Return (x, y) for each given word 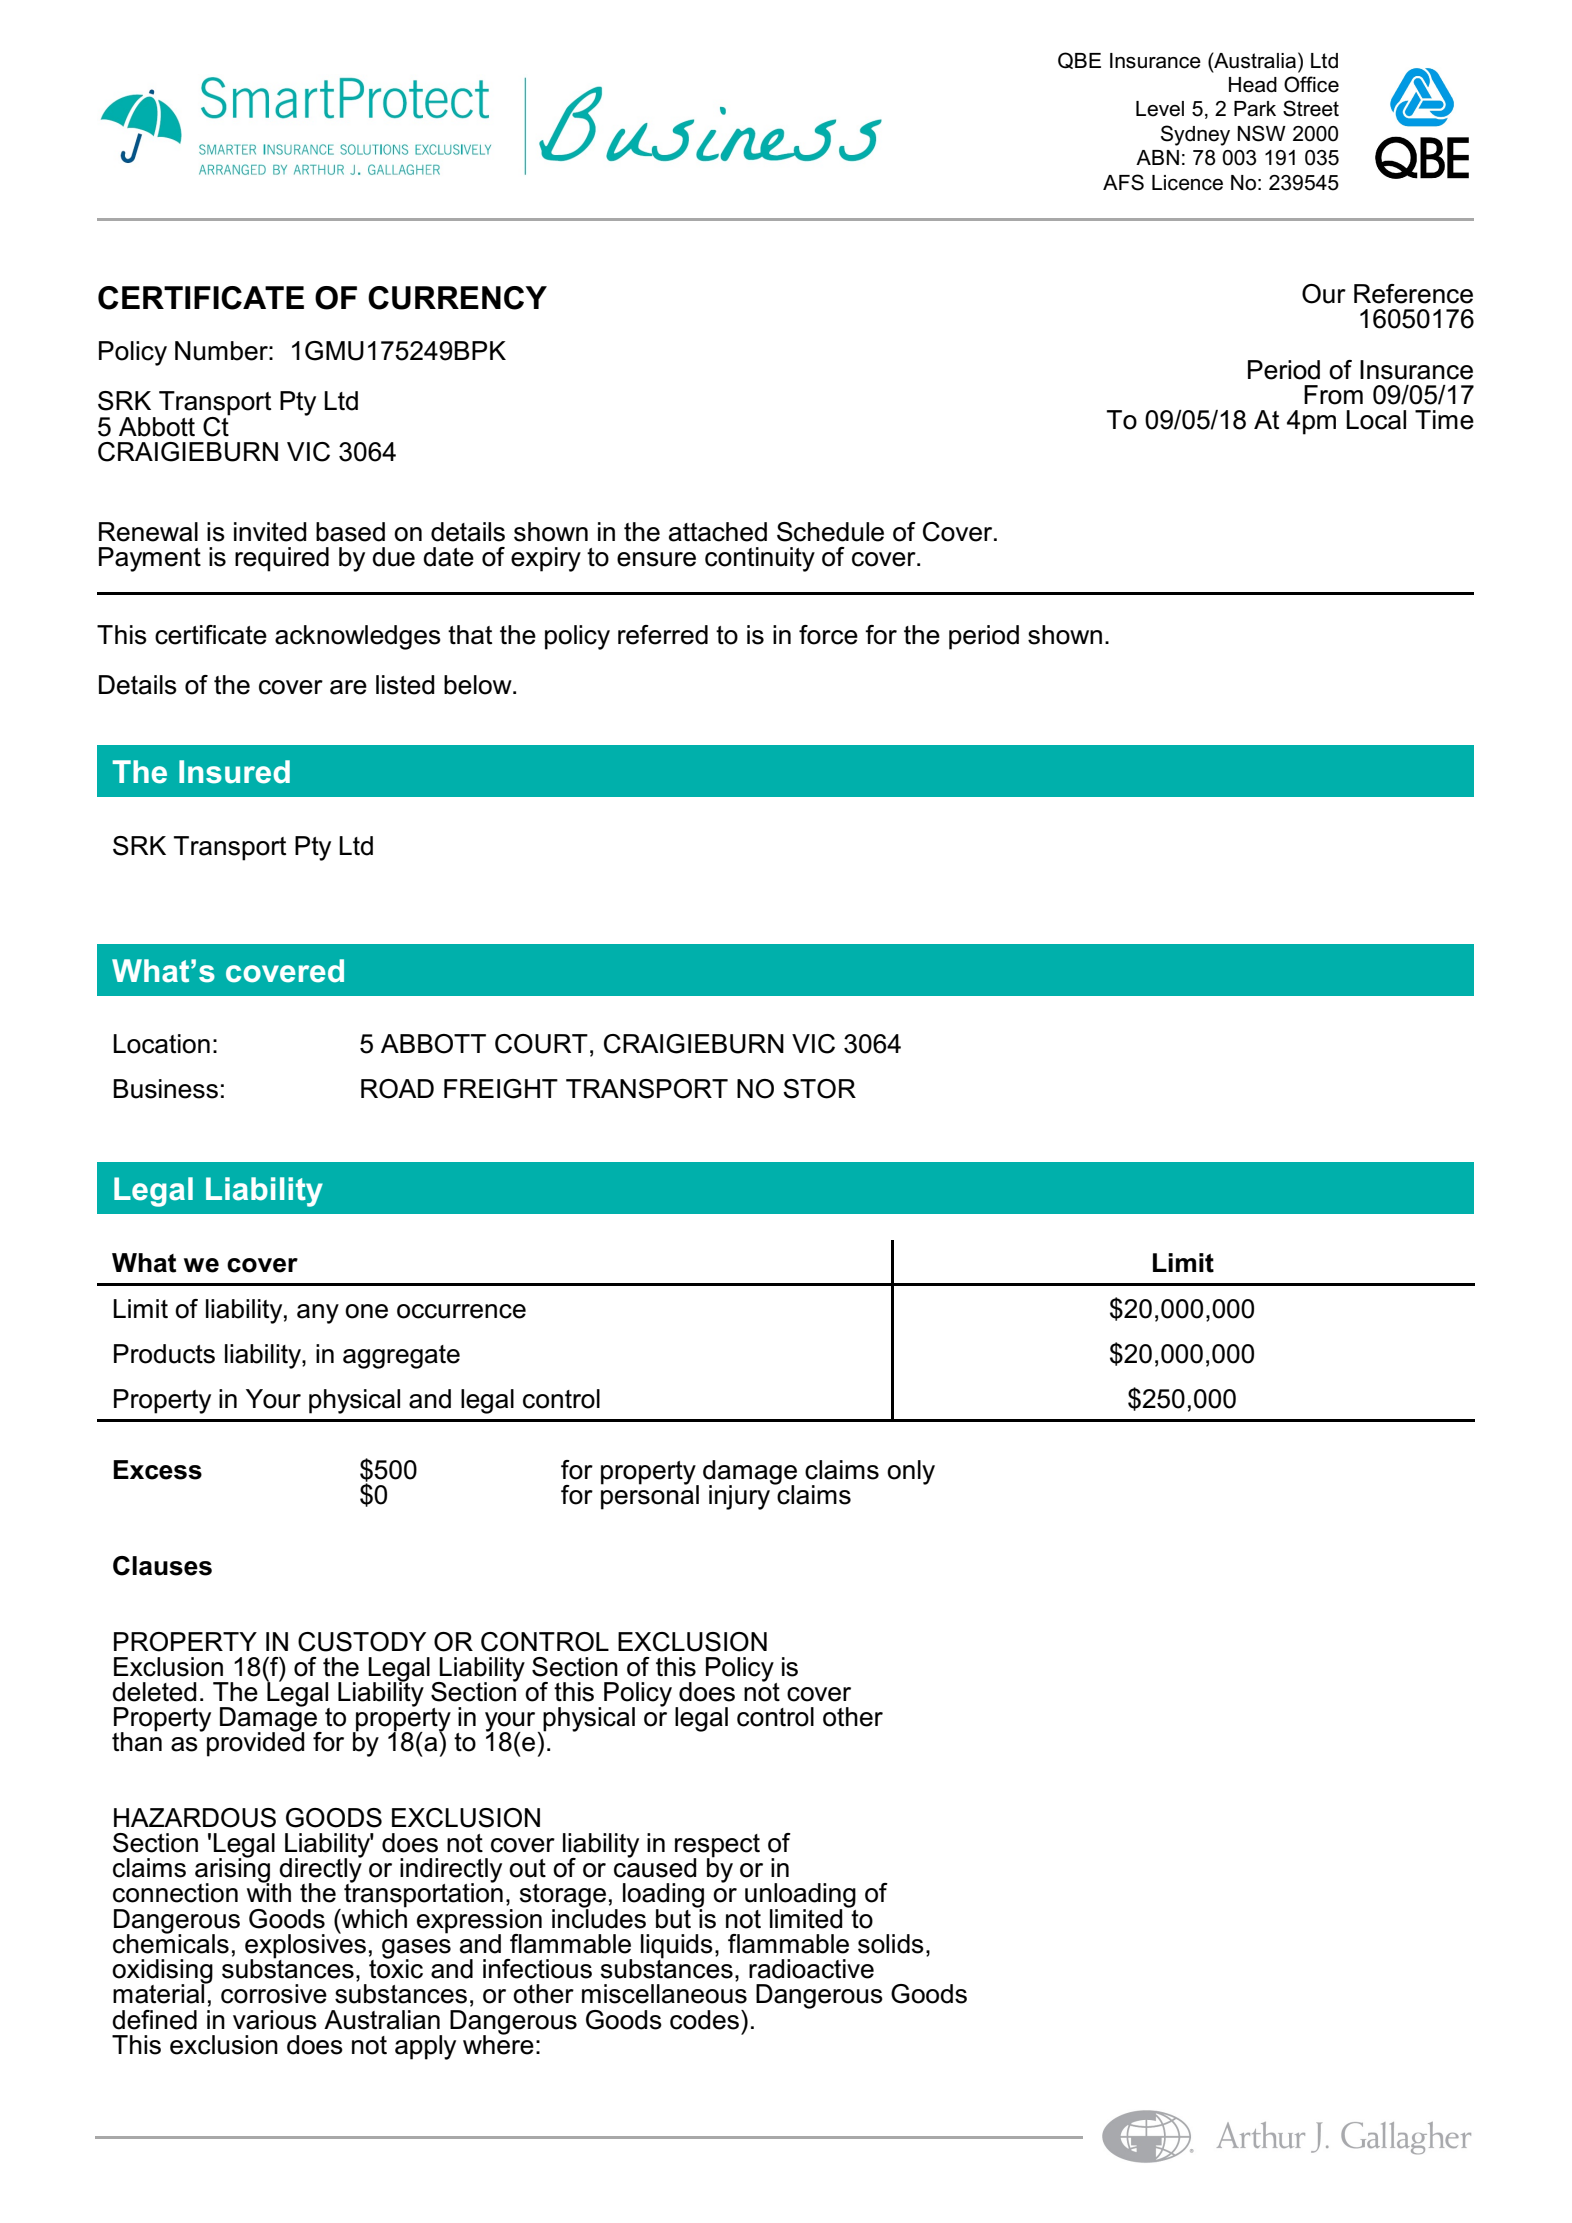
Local (1376, 420)
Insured (234, 772)
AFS (1123, 182)
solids (891, 1944)
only (911, 1472)
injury (741, 1496)
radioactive (811, 1969)
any (318, 1314)
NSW (1261, 133)
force (828, 635)
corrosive (274, 1994)
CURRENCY (457, 298)
